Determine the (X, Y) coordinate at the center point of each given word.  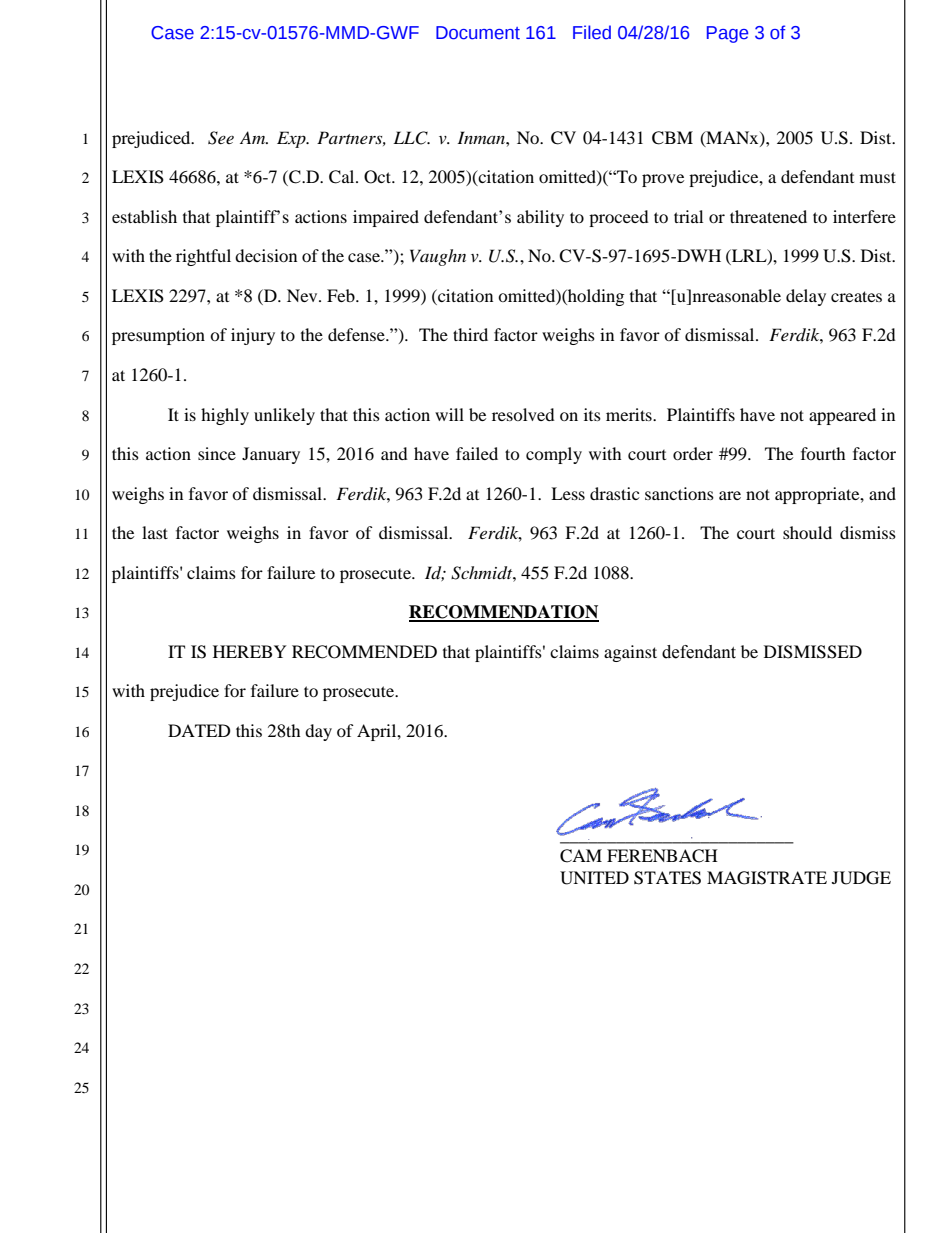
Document (478, 33)
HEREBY (250, 651)
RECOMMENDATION (504, 613)
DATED (199, 730)
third (470, 334)
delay (806, 297)
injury (253, 336)
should (807, 532)
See (221, 138)
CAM (581, 856)
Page (727, 34)
